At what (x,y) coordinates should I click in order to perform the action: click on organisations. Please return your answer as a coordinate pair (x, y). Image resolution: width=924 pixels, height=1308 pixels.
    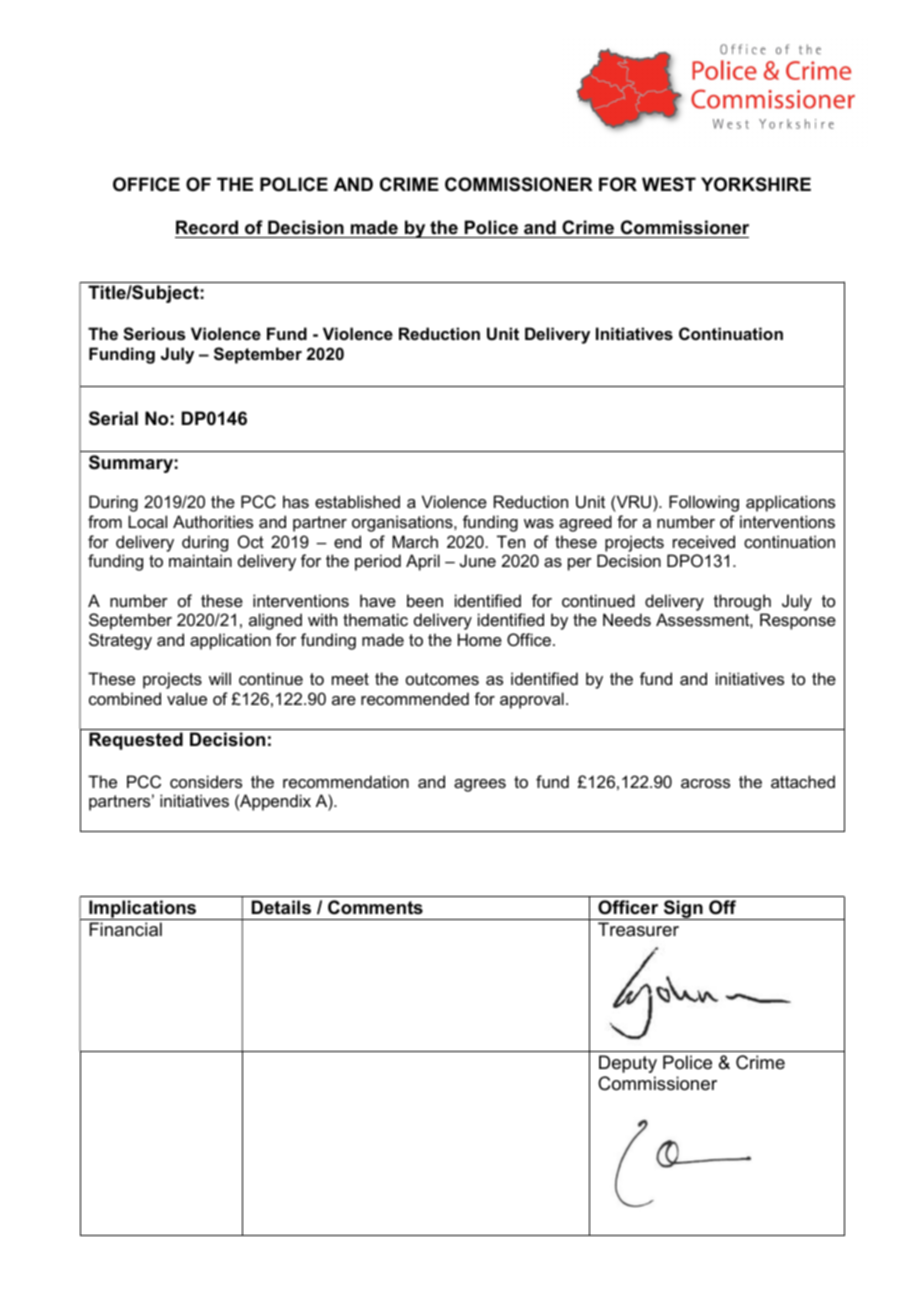
    Looking at the image, I should click on (403, 523).
